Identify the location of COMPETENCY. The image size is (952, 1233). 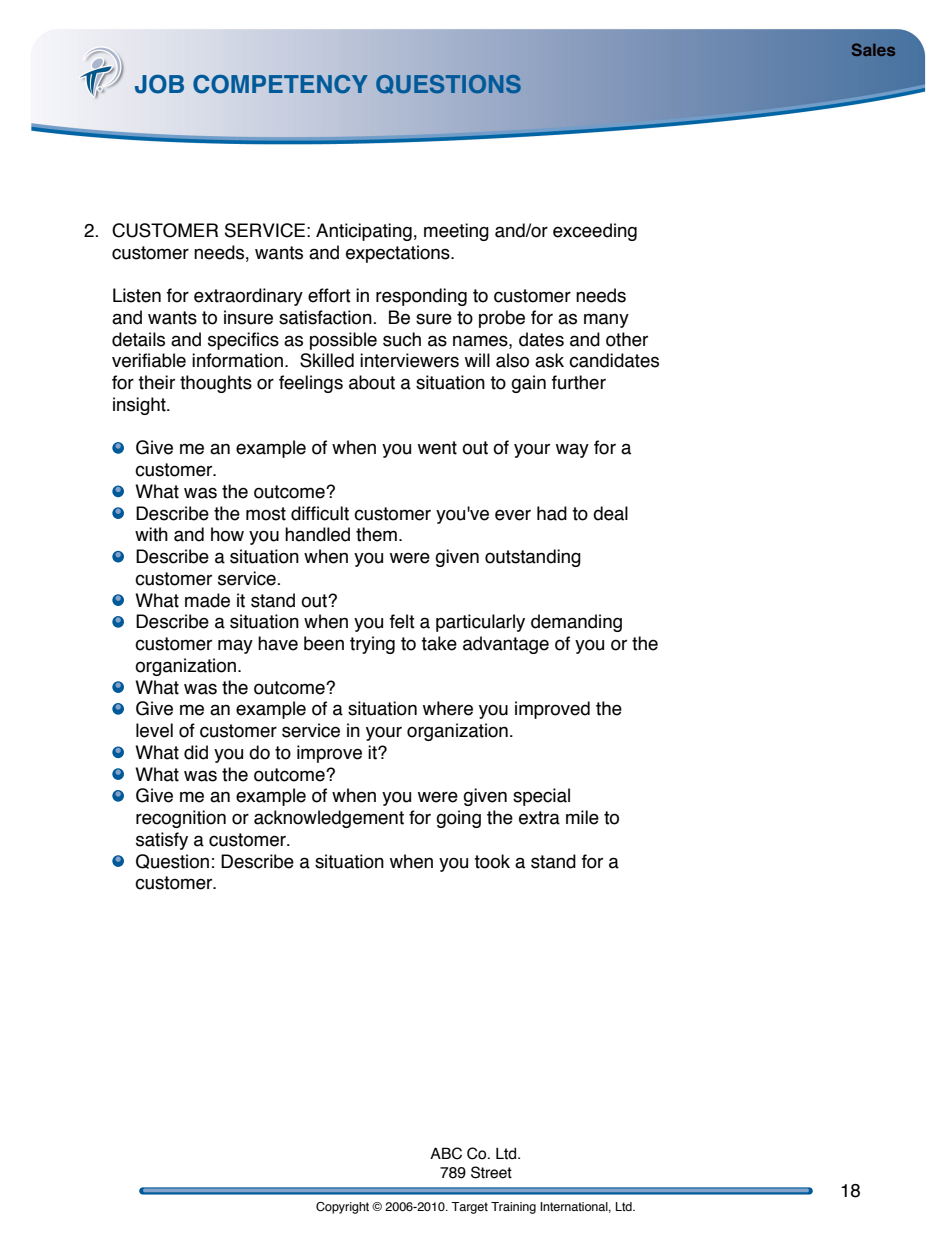
(280, 84).
